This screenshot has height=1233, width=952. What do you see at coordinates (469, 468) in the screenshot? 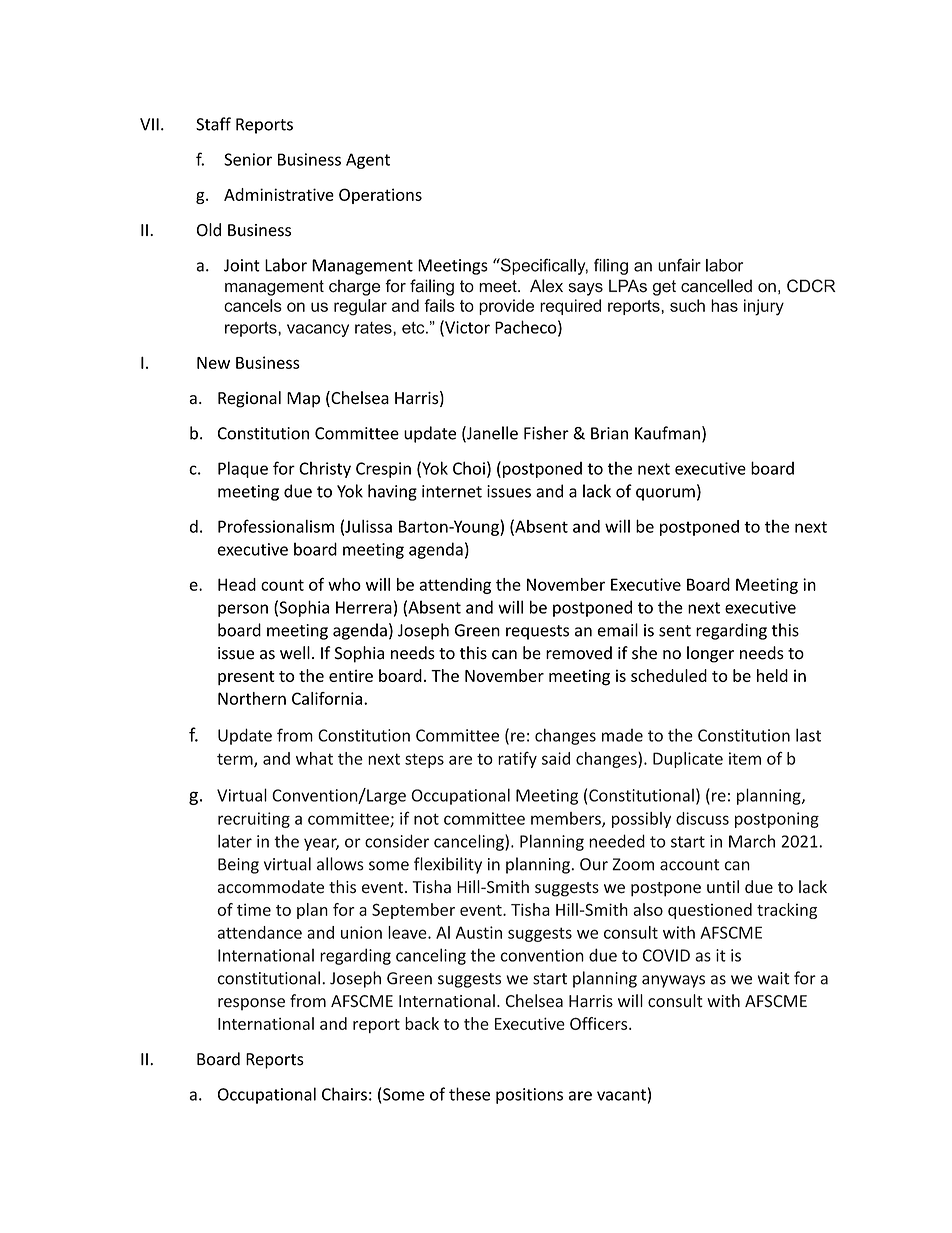
I see `Choi` at bounding box center [469, 468].
